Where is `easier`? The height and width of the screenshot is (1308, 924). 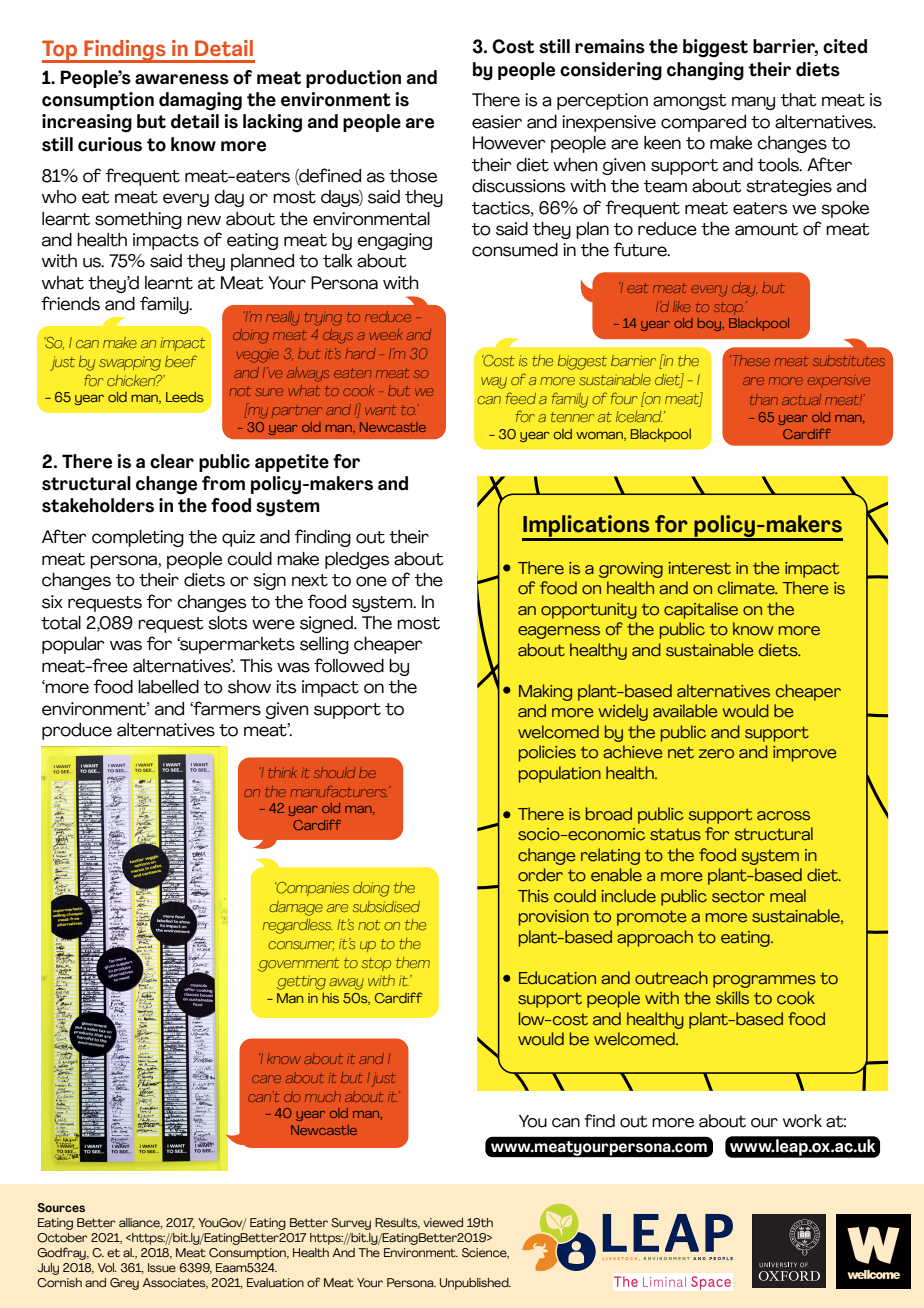
easier is located at coordinates (497, 122).
